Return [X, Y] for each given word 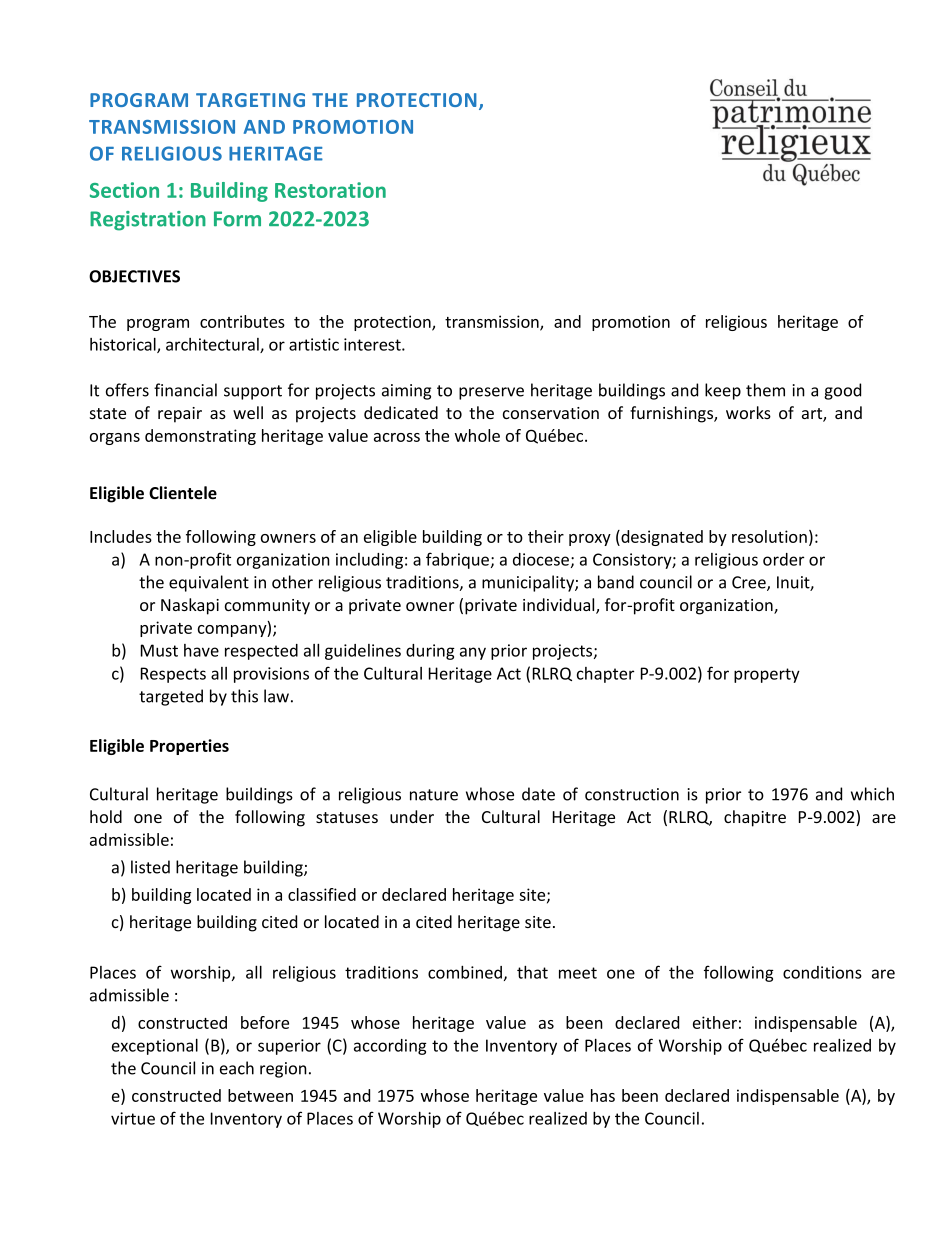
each [237, 1068]
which [872, 794]
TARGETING [250, 100]
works [748, 412]
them [765, 390]
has [603, 1095]
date [538, 794]
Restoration [330, 190]
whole [477, 435]
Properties [189, 747]
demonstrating [200, 437]
